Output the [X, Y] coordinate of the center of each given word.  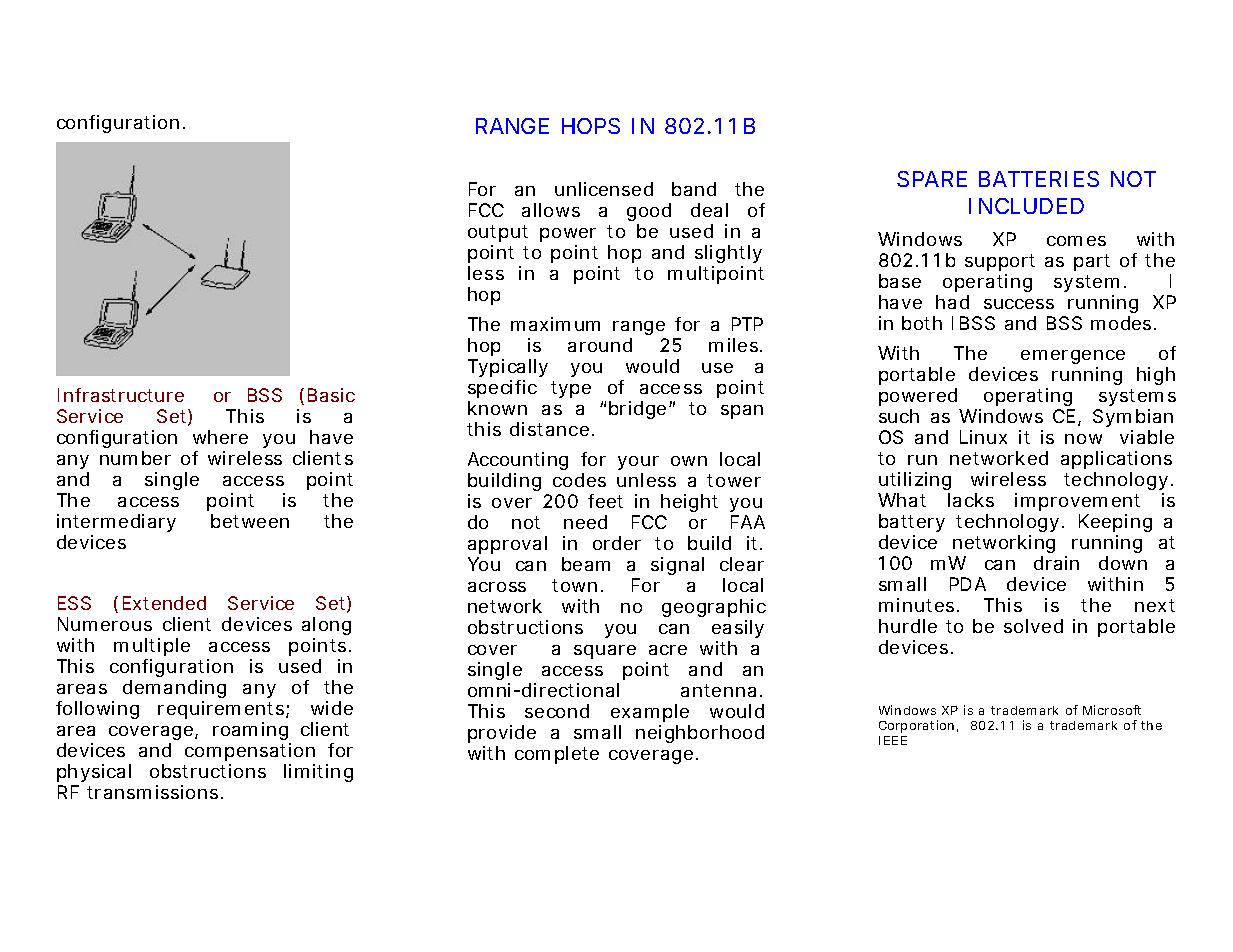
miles [735, 345]
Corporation [918, 726]
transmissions [155, 792]
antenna [721, 690]
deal [709, 210]
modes [1123, 323]
